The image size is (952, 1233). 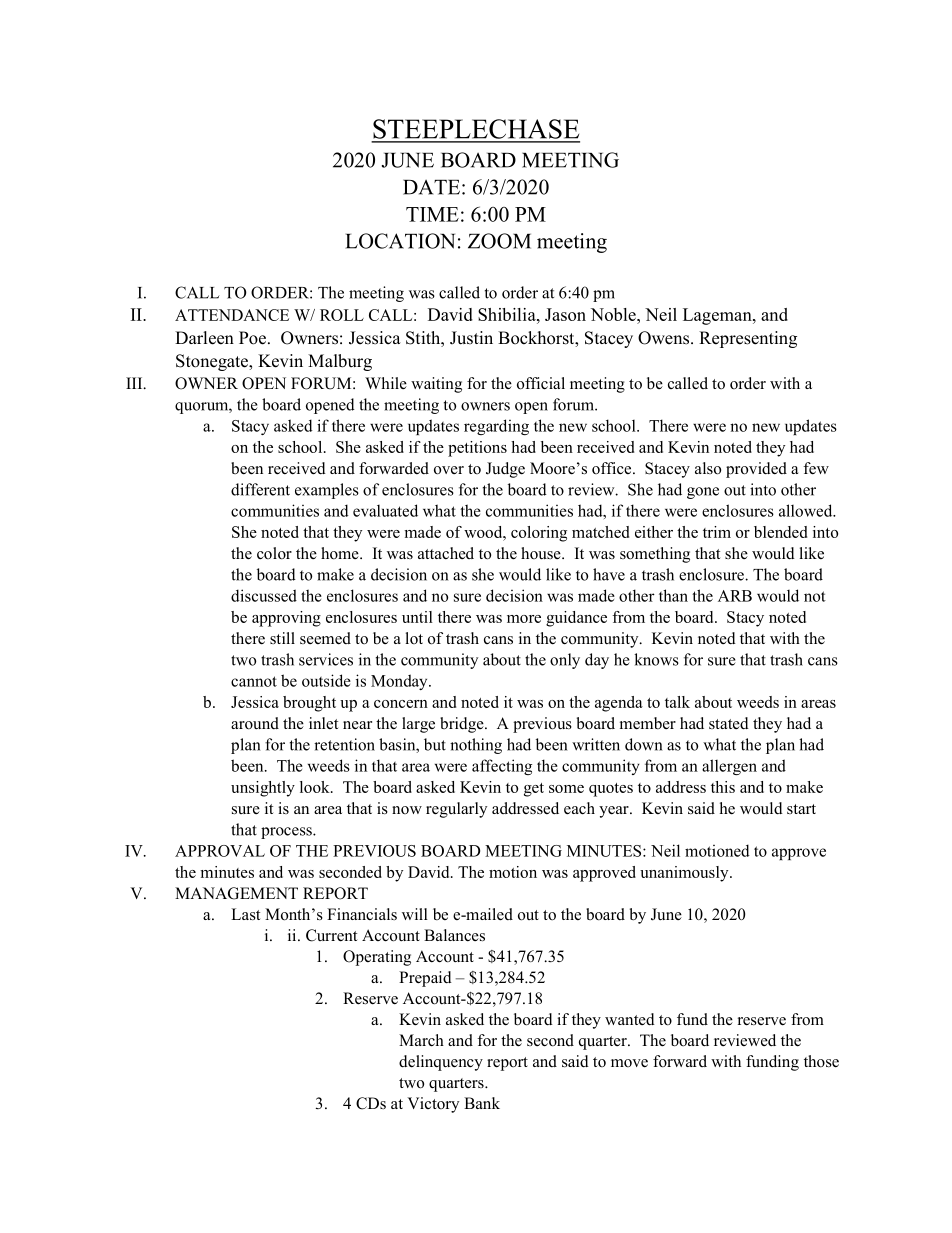 What do you see at coordinates (220, 851) in the document?
I see `APPROVAL` at bounding box center [220, 851].
